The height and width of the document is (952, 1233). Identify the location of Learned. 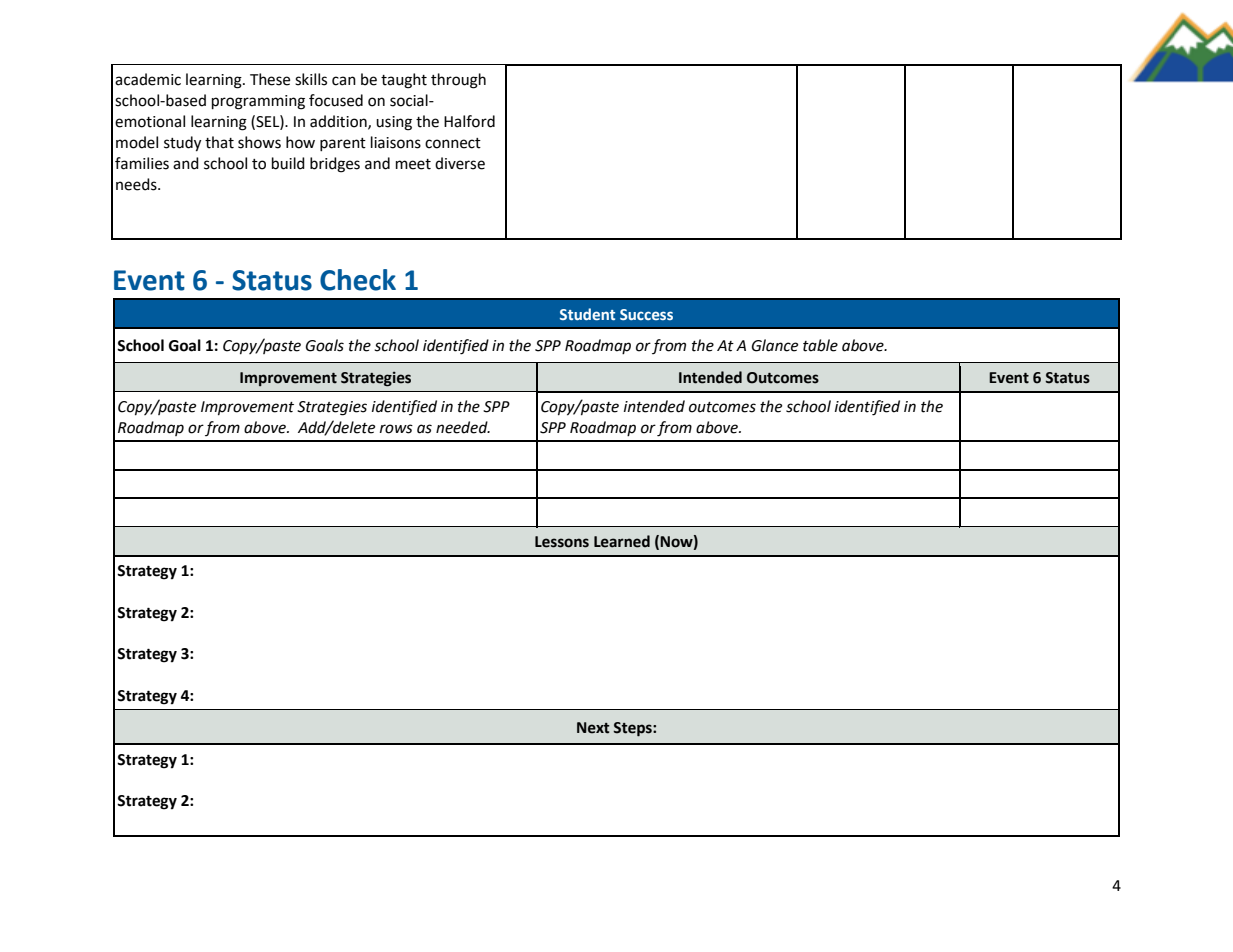
(622, 541).
